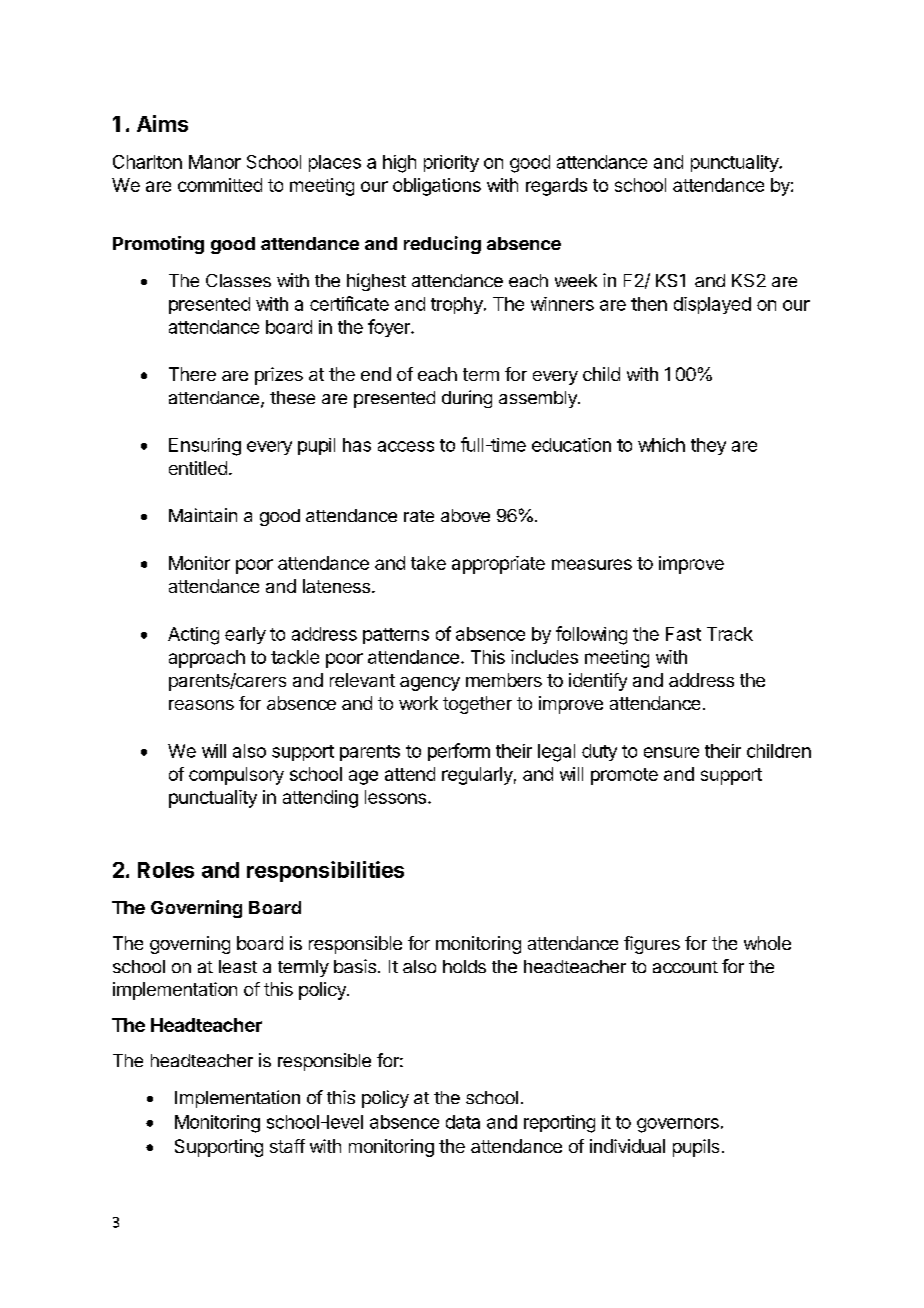 Image resolution: width=924 pixels, height=1308 pixels. Describe the element at coordinates (396, 636) in the page. I see `patterns` at that location.
